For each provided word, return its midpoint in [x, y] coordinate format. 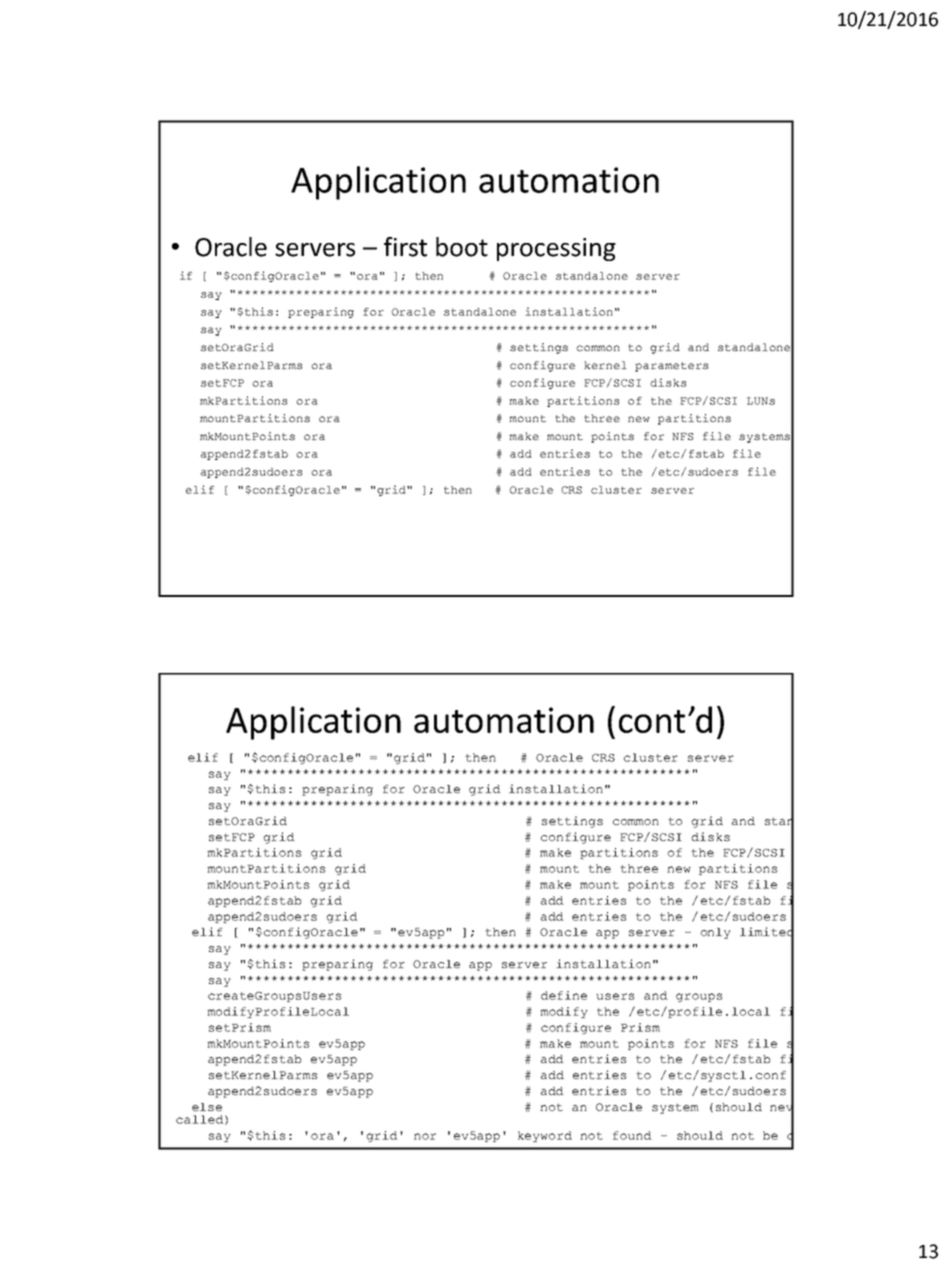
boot [462, 247]
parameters [671, 367]
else [207, 1107]
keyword [545, 1136]
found [632, 1135]
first [405, 247]
